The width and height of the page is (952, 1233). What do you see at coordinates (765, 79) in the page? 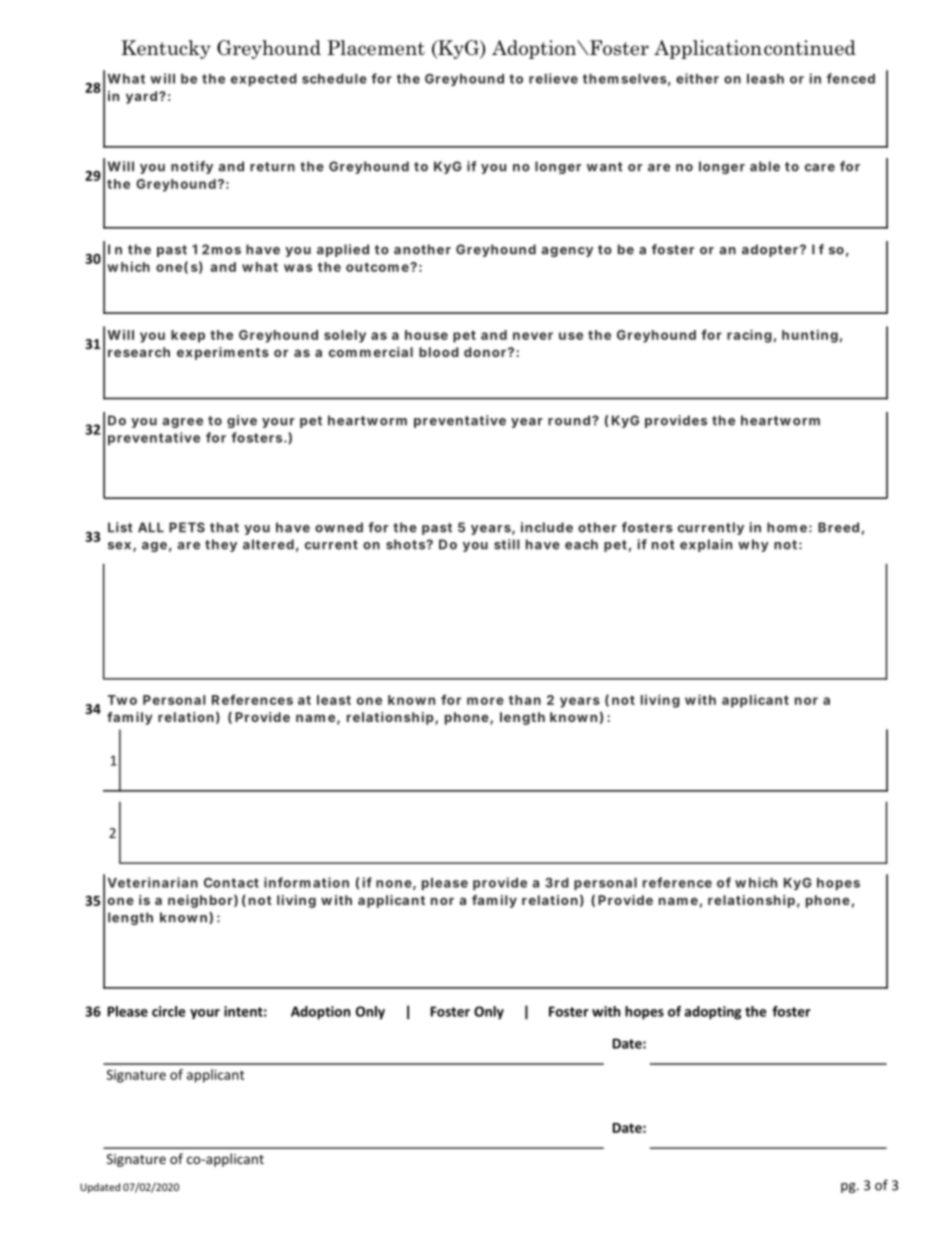
I see `leash` at bounding box center [765, 79].
